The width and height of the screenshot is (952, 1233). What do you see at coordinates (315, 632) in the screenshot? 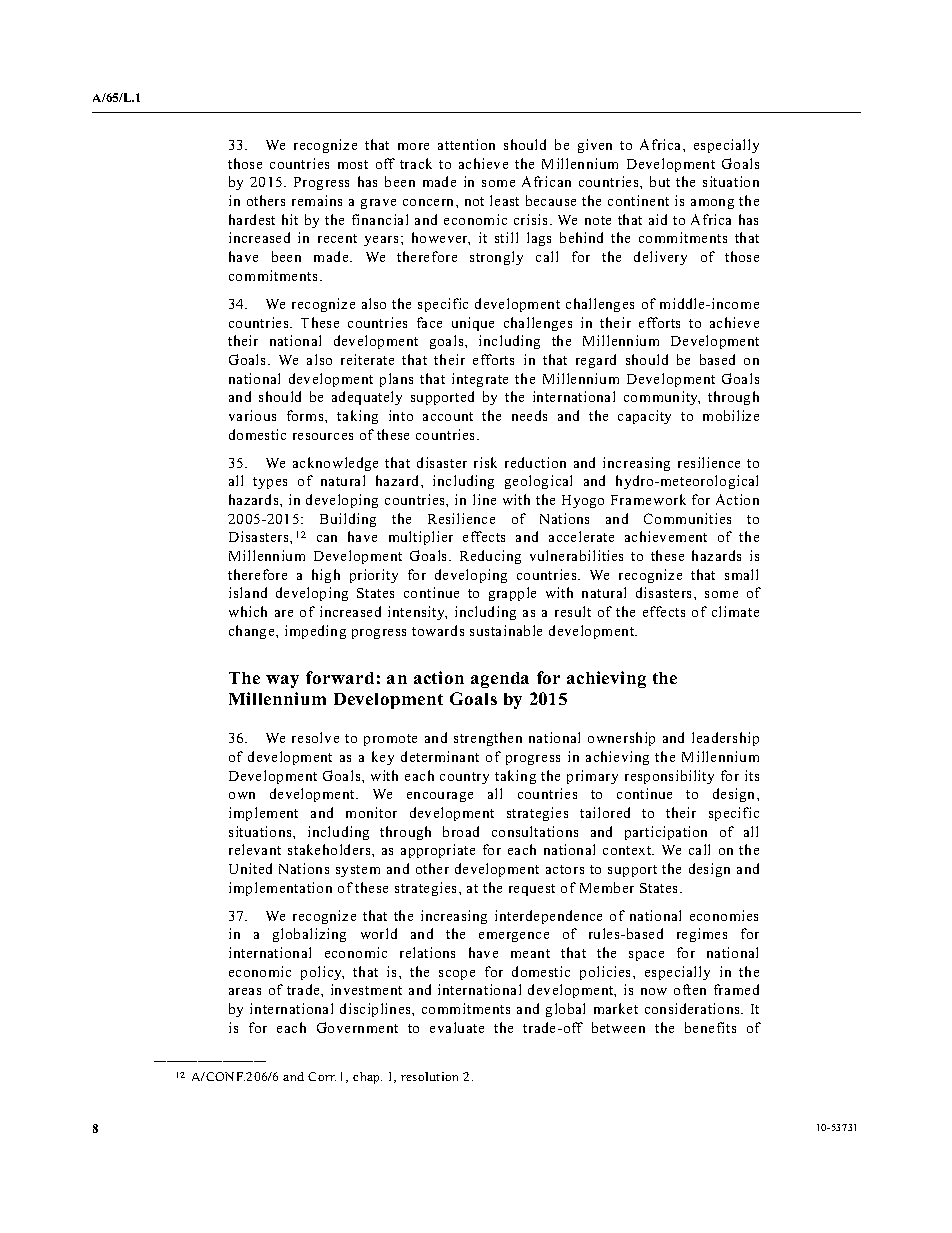
I see `impeding` at bounding box center [315, 632].
